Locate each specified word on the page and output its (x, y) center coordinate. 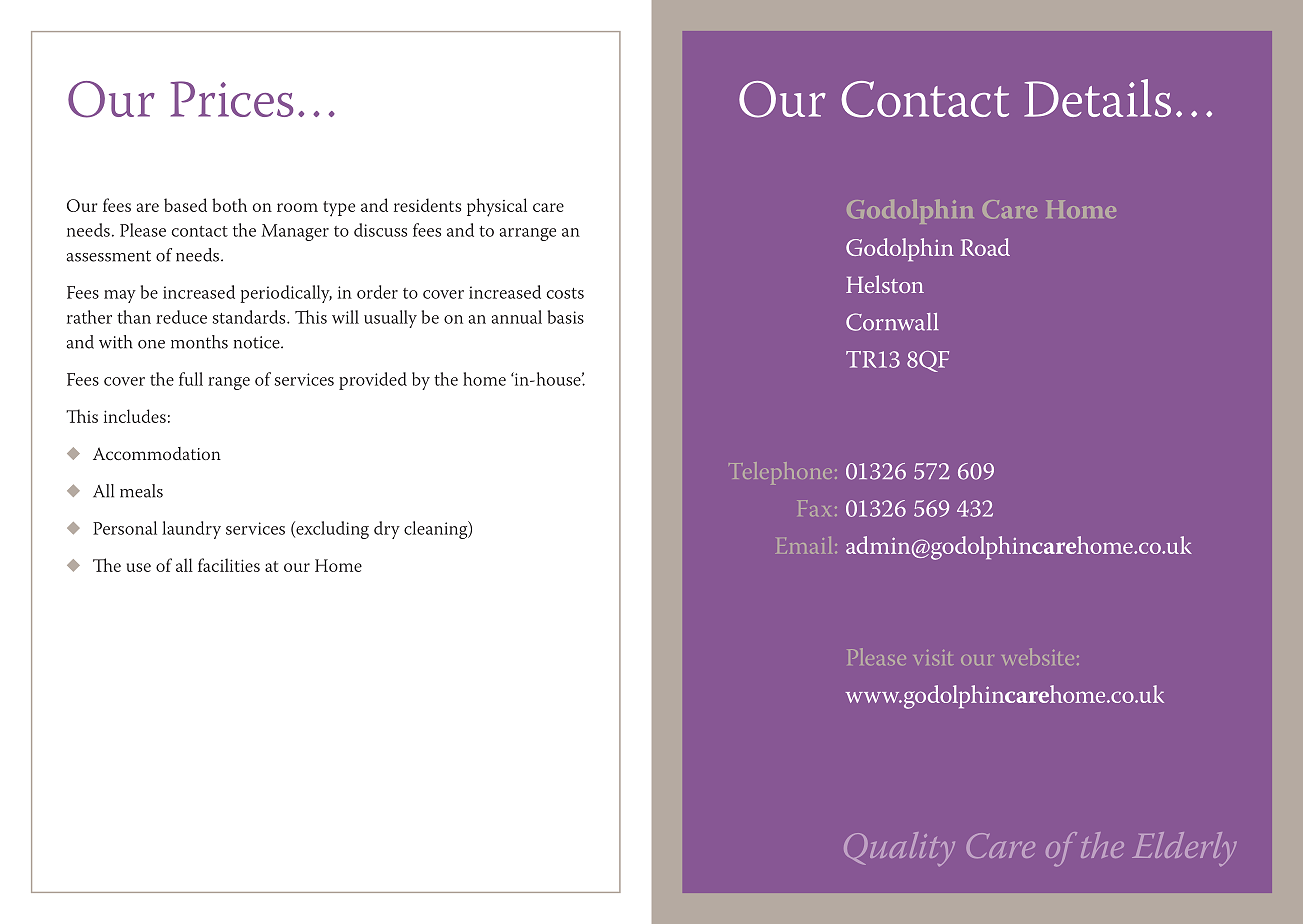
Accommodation (157, 453)
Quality (899, 849)
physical (497, 207)
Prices (232, 99)
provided (373, 381)
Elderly (1184, 849)
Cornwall (892, 322)
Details (1097, 98)
